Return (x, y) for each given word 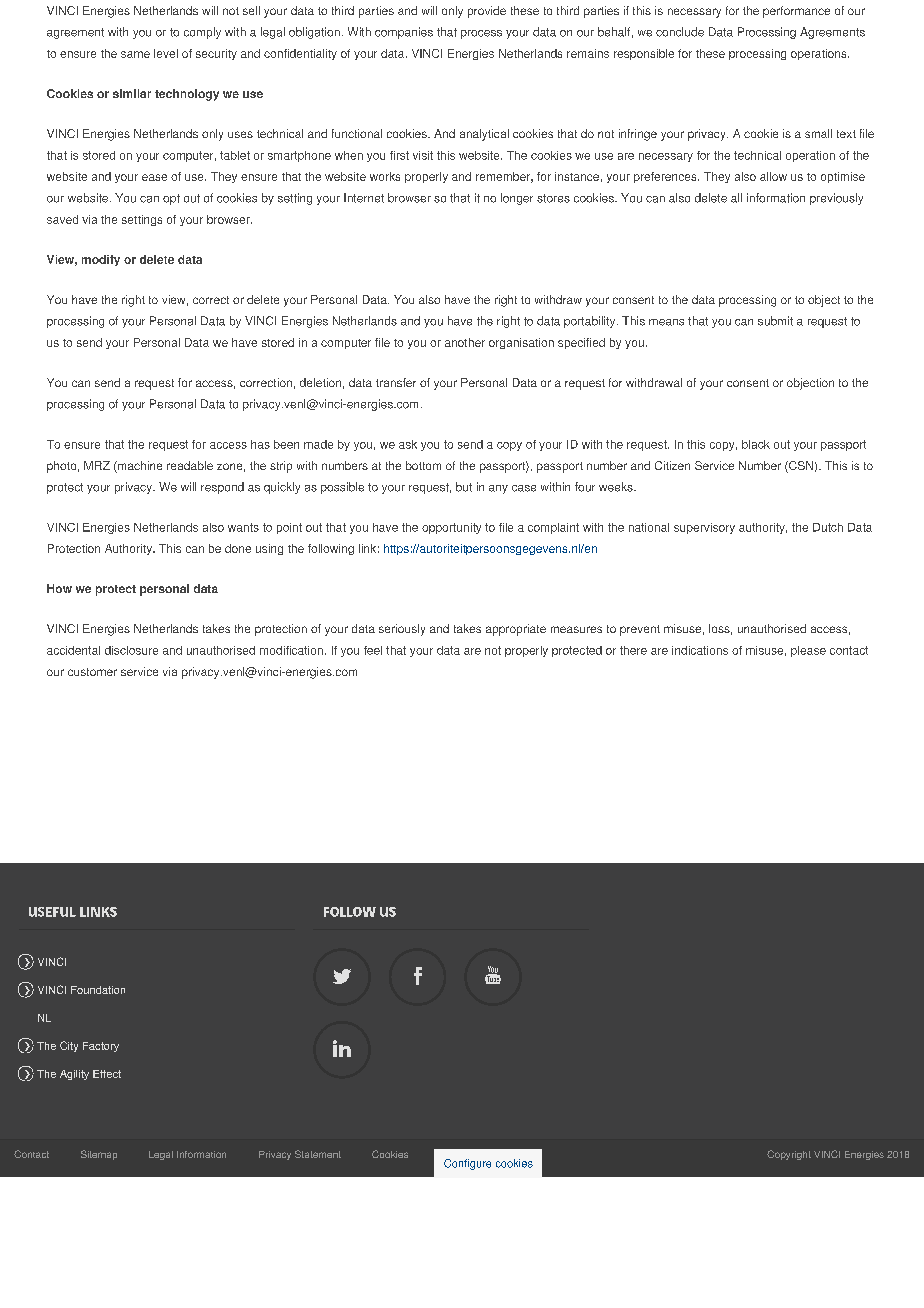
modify (101, 260)
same (135, 54)
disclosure (131, 650)
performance (796, 12)
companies (404, 33)
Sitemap (99, 1155)
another (465, 342)
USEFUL (52, 912)
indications (700, 650)
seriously (402, 630)
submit (775, 321)
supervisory (704, 528)
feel (373, 650)
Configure (467, 1164)
